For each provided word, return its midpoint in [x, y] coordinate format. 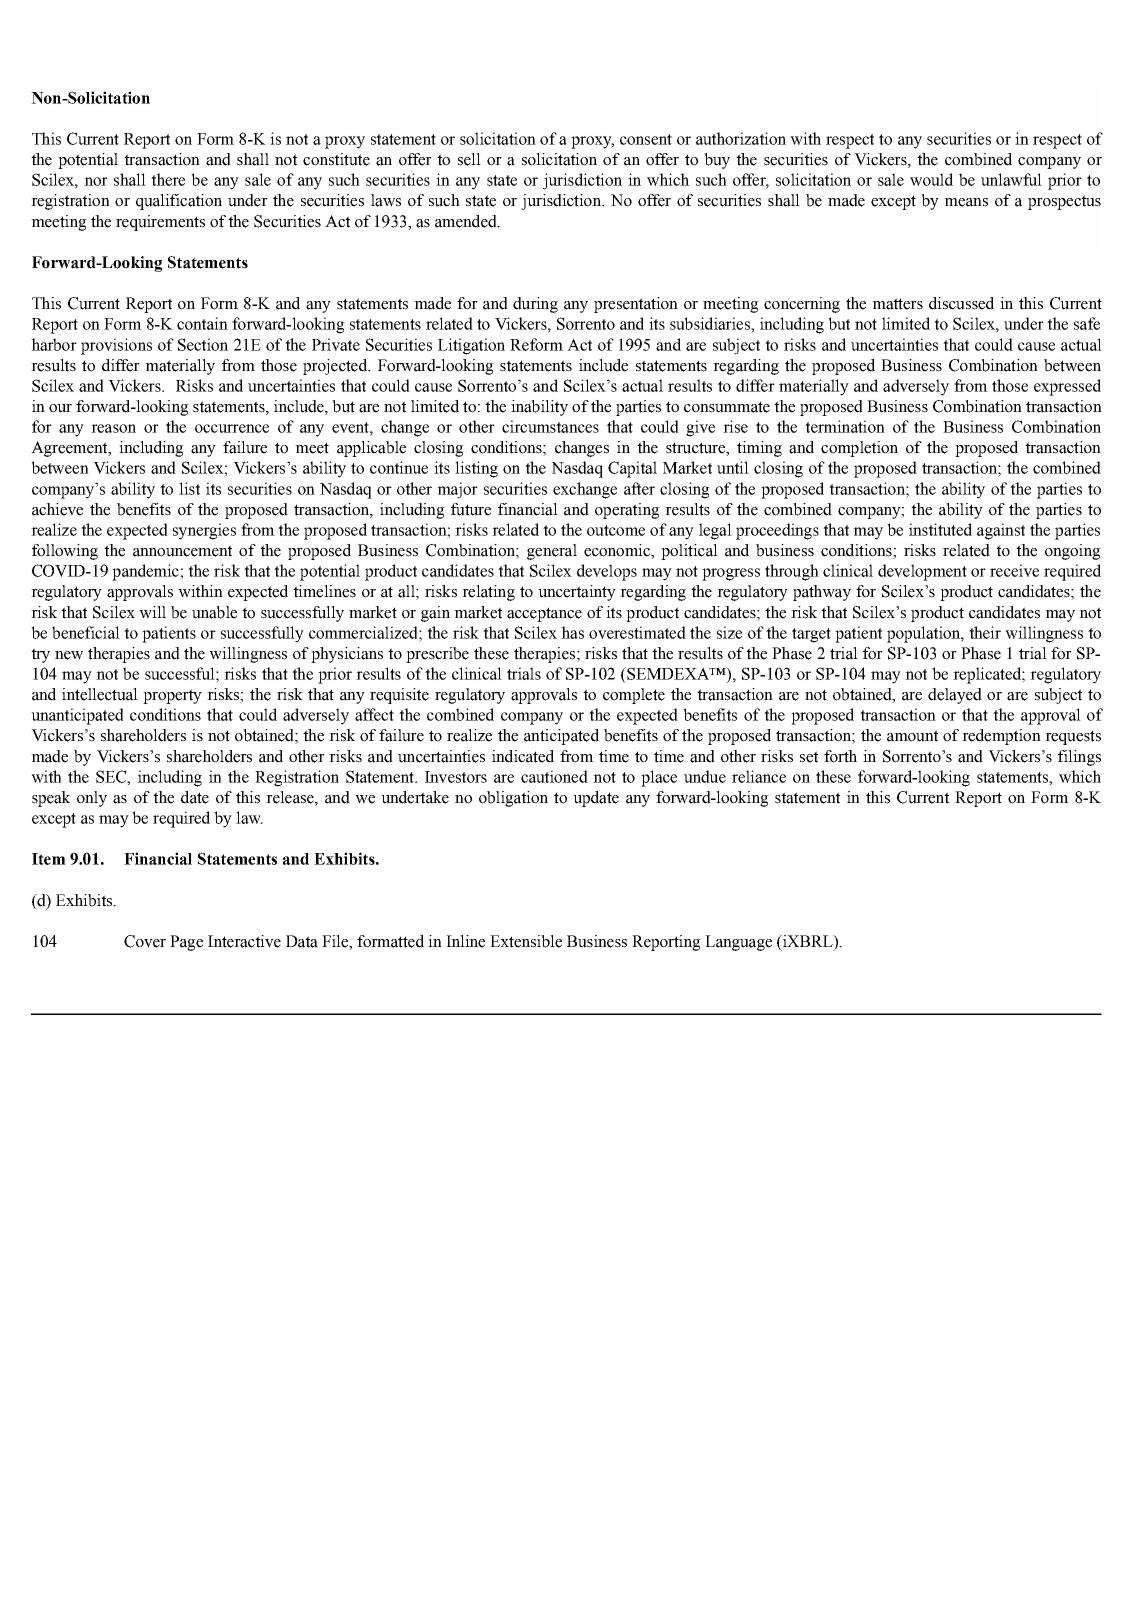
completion [859, 449]
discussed [961, 303]
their [985, 632]
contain [202, 323]
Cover [145, 941]
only [92, 799]
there [168, 179]
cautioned [554, 776]
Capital [632, 469]
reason [113, 428]
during [535, 305]
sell [469, 159]
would [931, 179]
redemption [1001, 737]
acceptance [544, 614]
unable [214, 612]
